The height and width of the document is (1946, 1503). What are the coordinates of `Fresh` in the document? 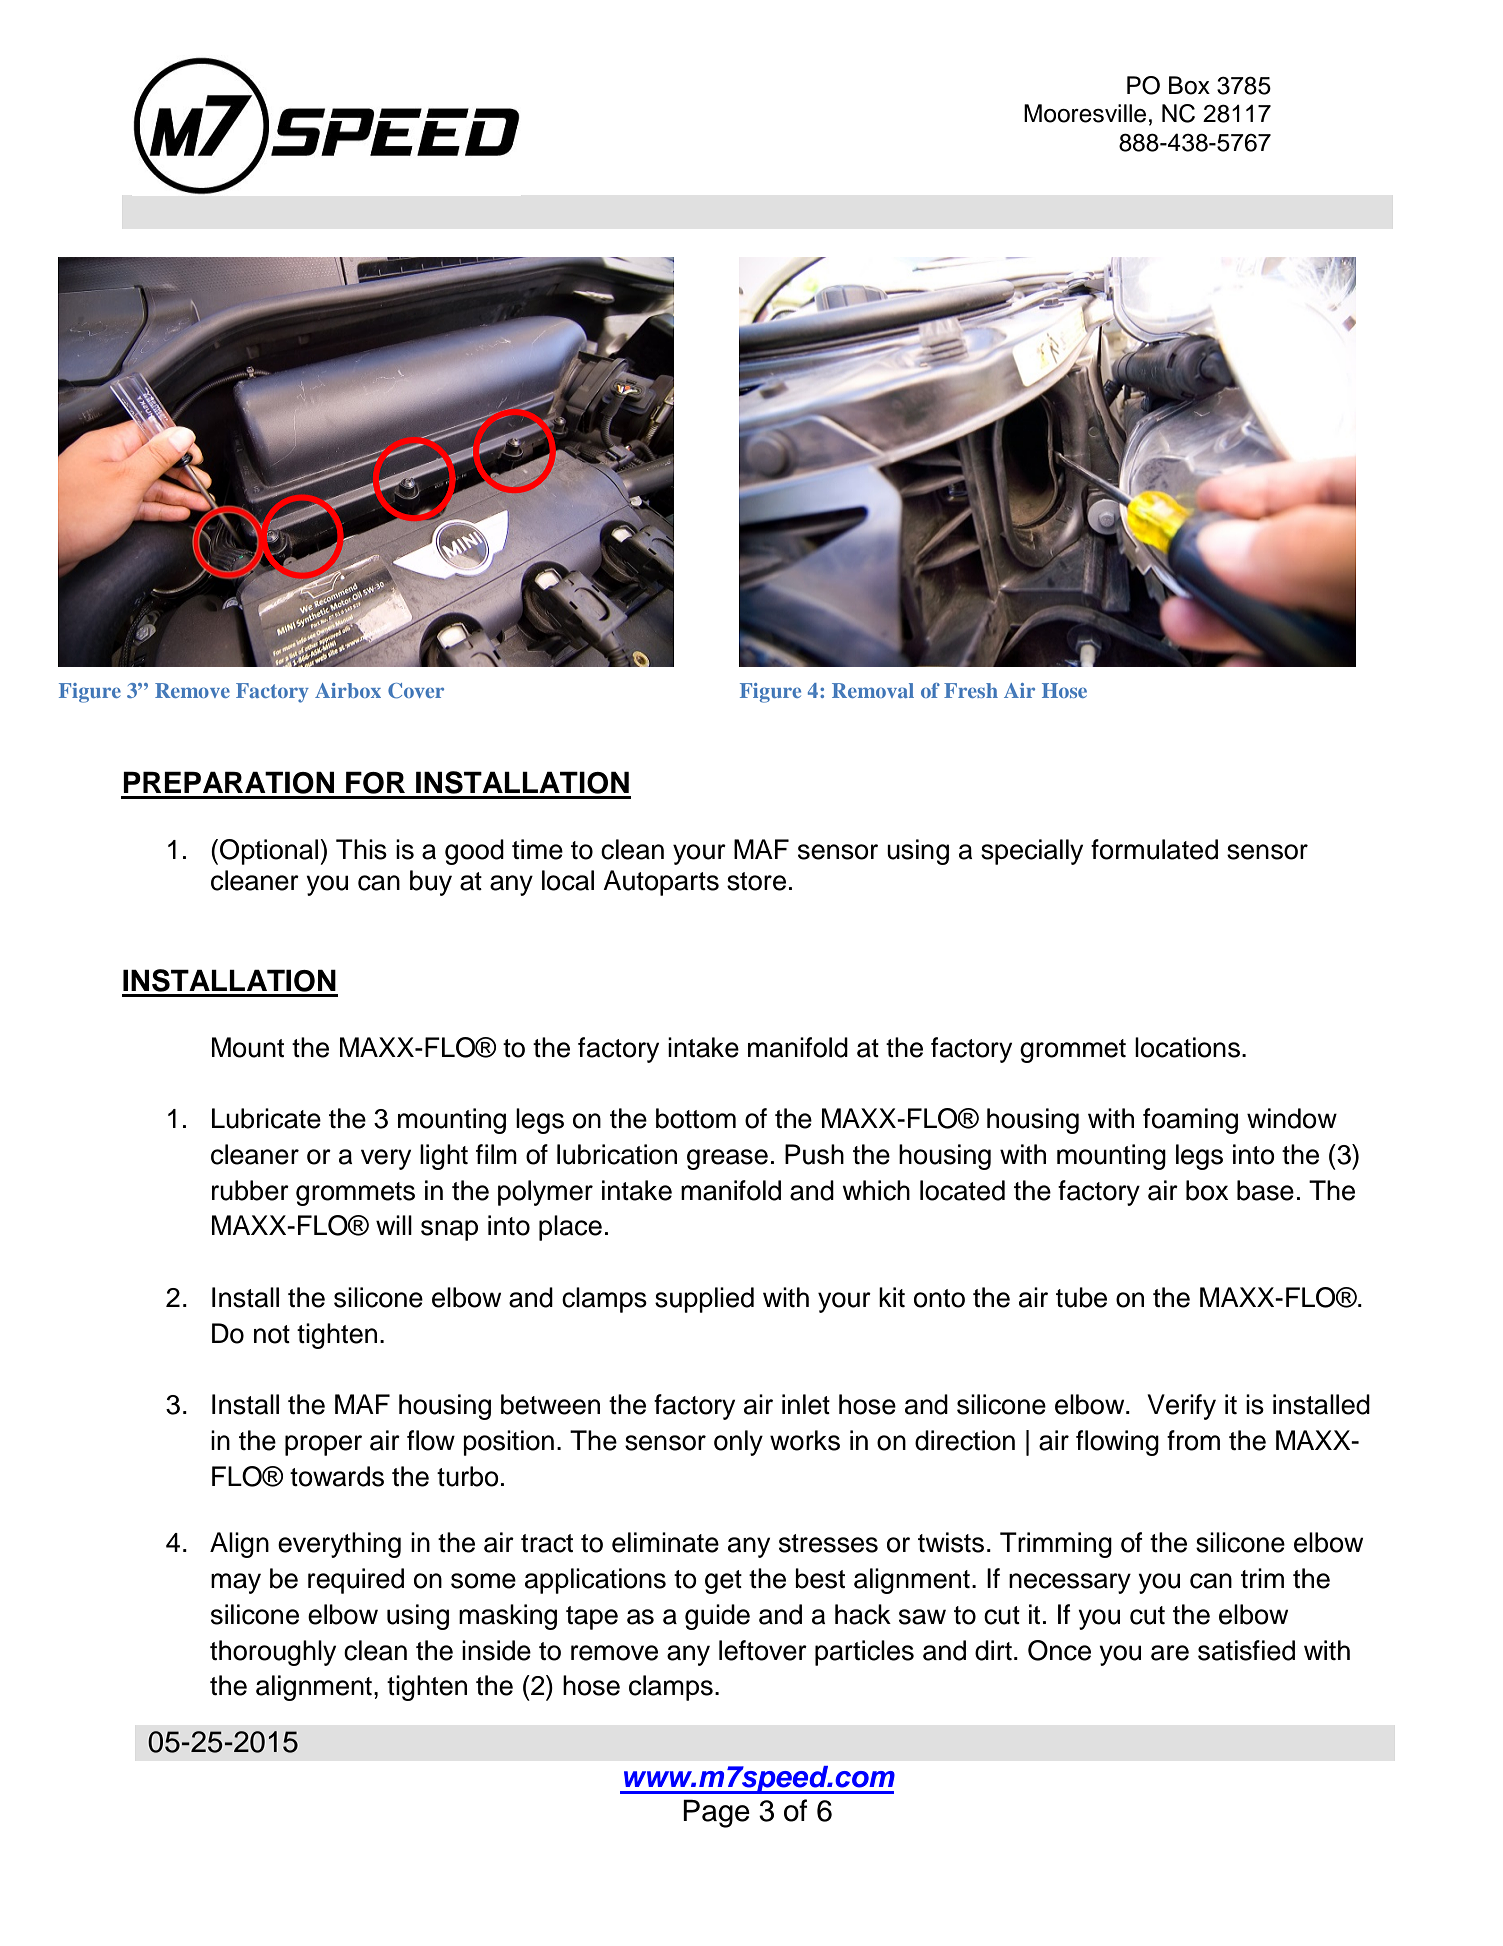 It's located at (971, 690).
